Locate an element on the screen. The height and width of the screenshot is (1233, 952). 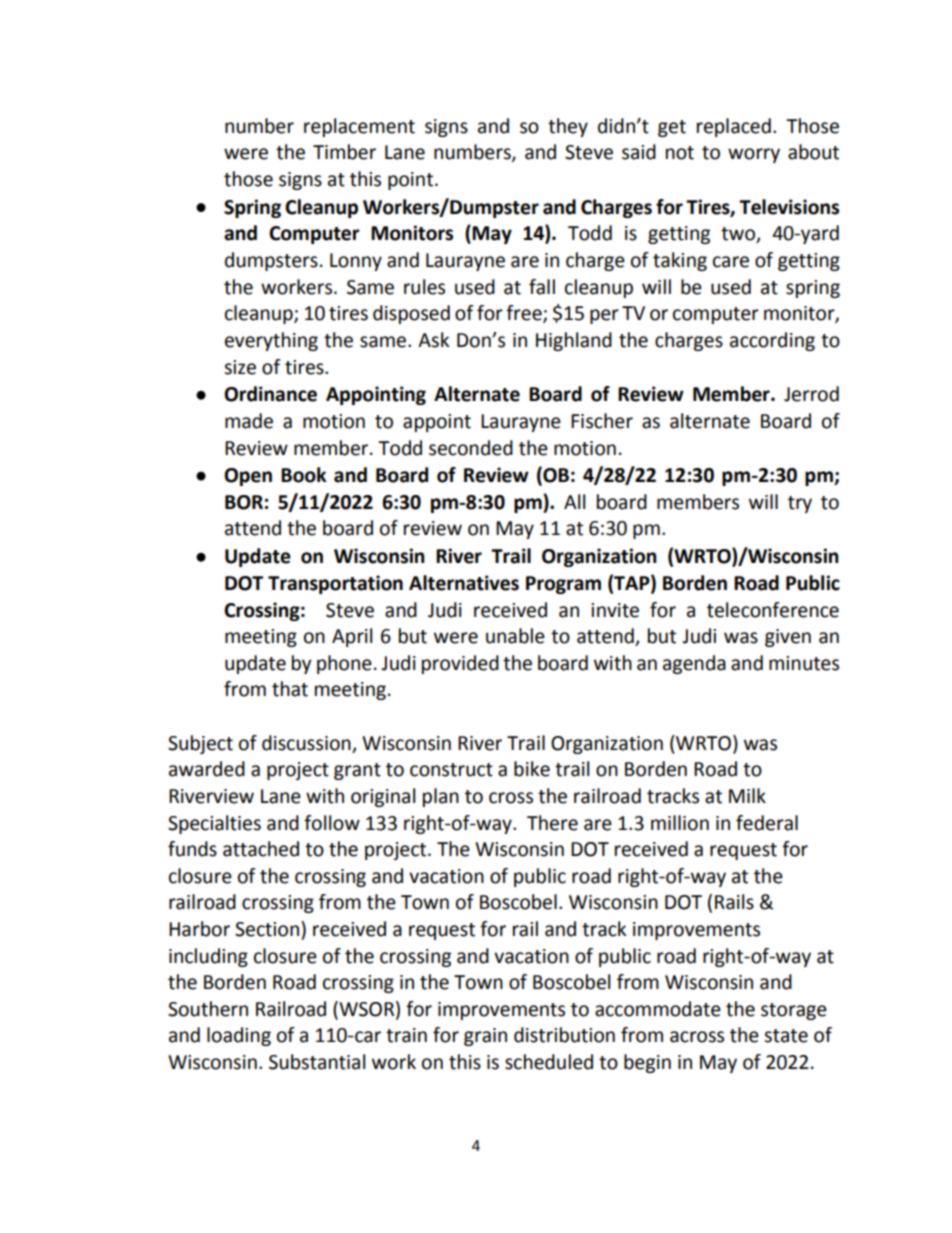
Open is located at coordinates (248, 477).
